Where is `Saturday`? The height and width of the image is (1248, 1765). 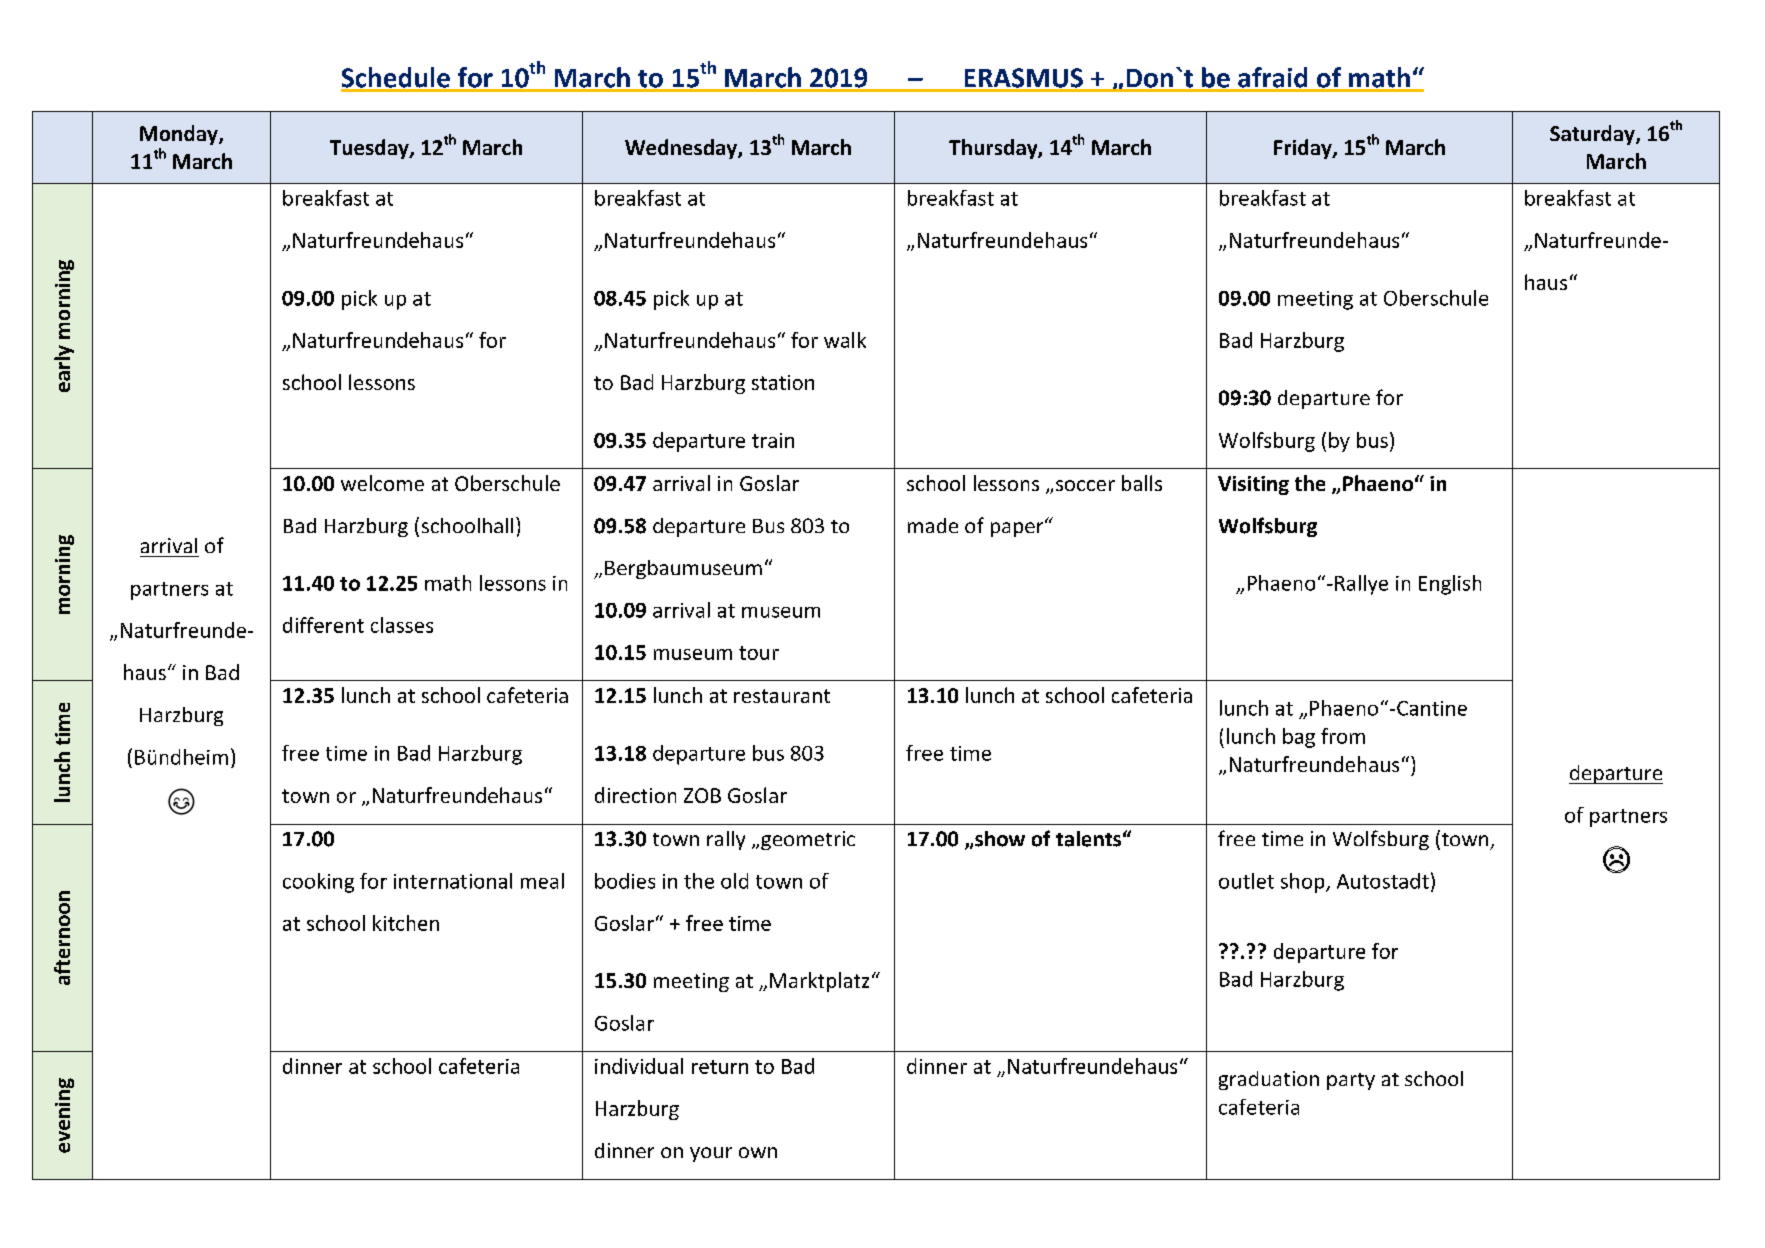
Saturday is located at coordinates (1593, 135).
